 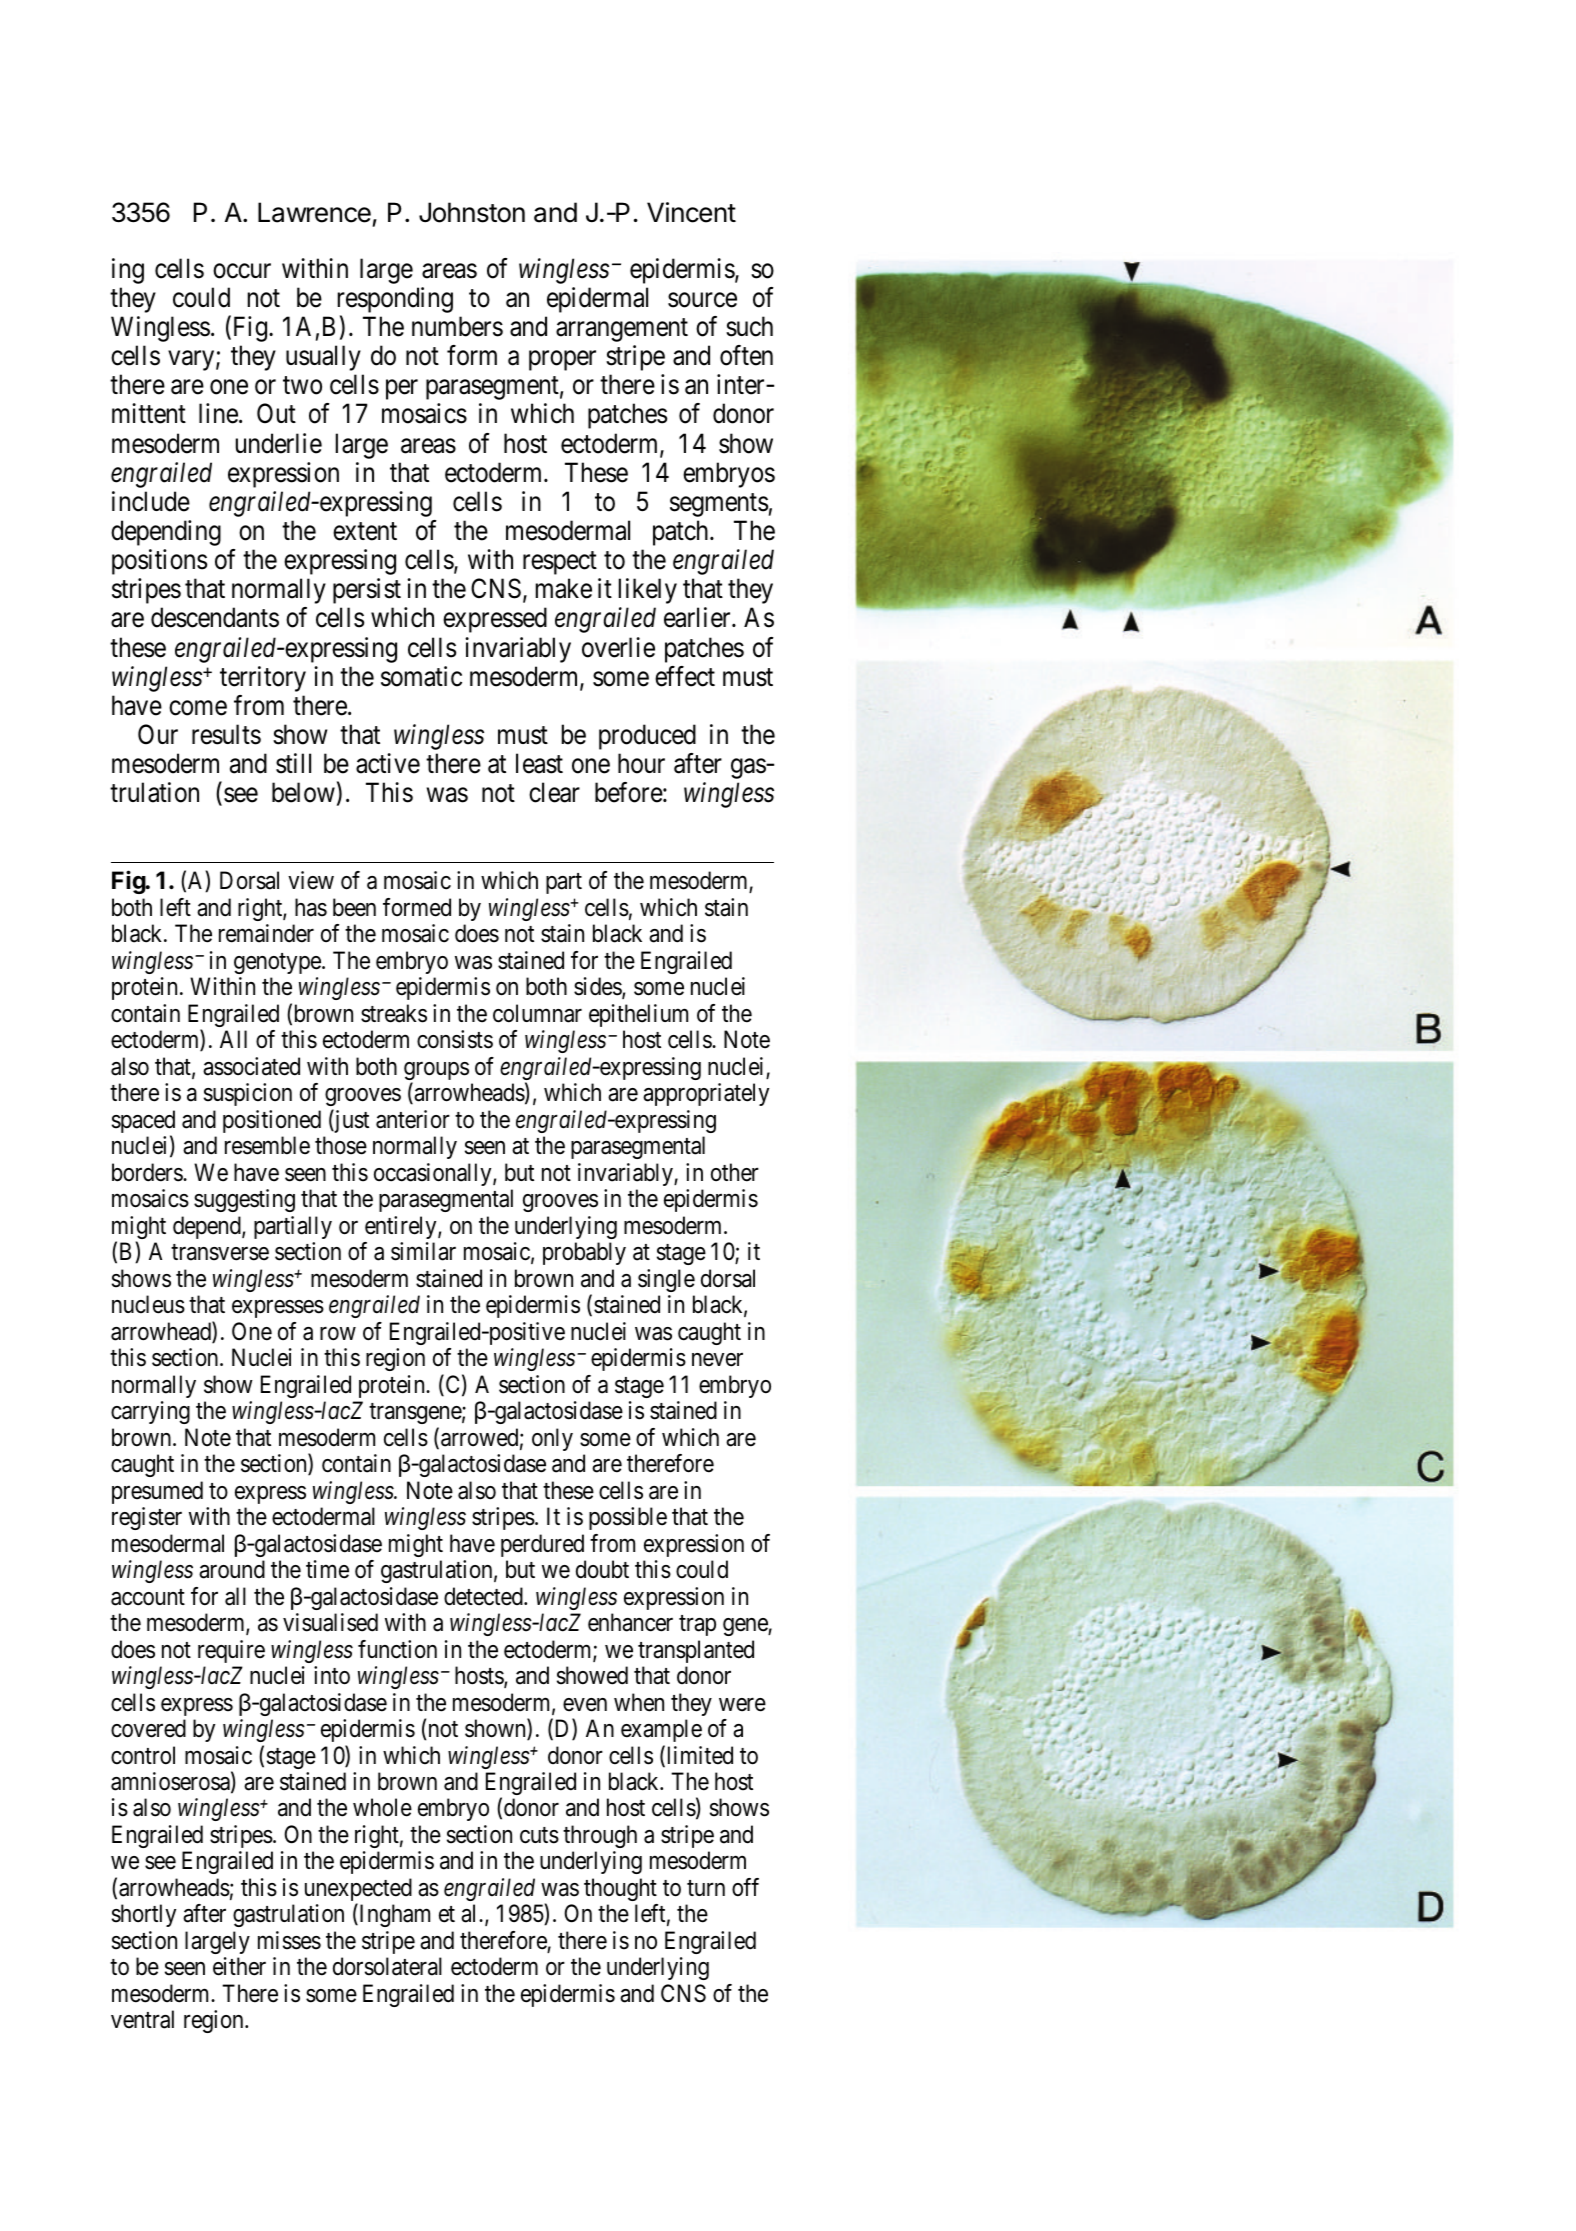 What do you see at coordinates (706, 1888) in the image?
I see `turn` at bounding box center [706, 1888].
